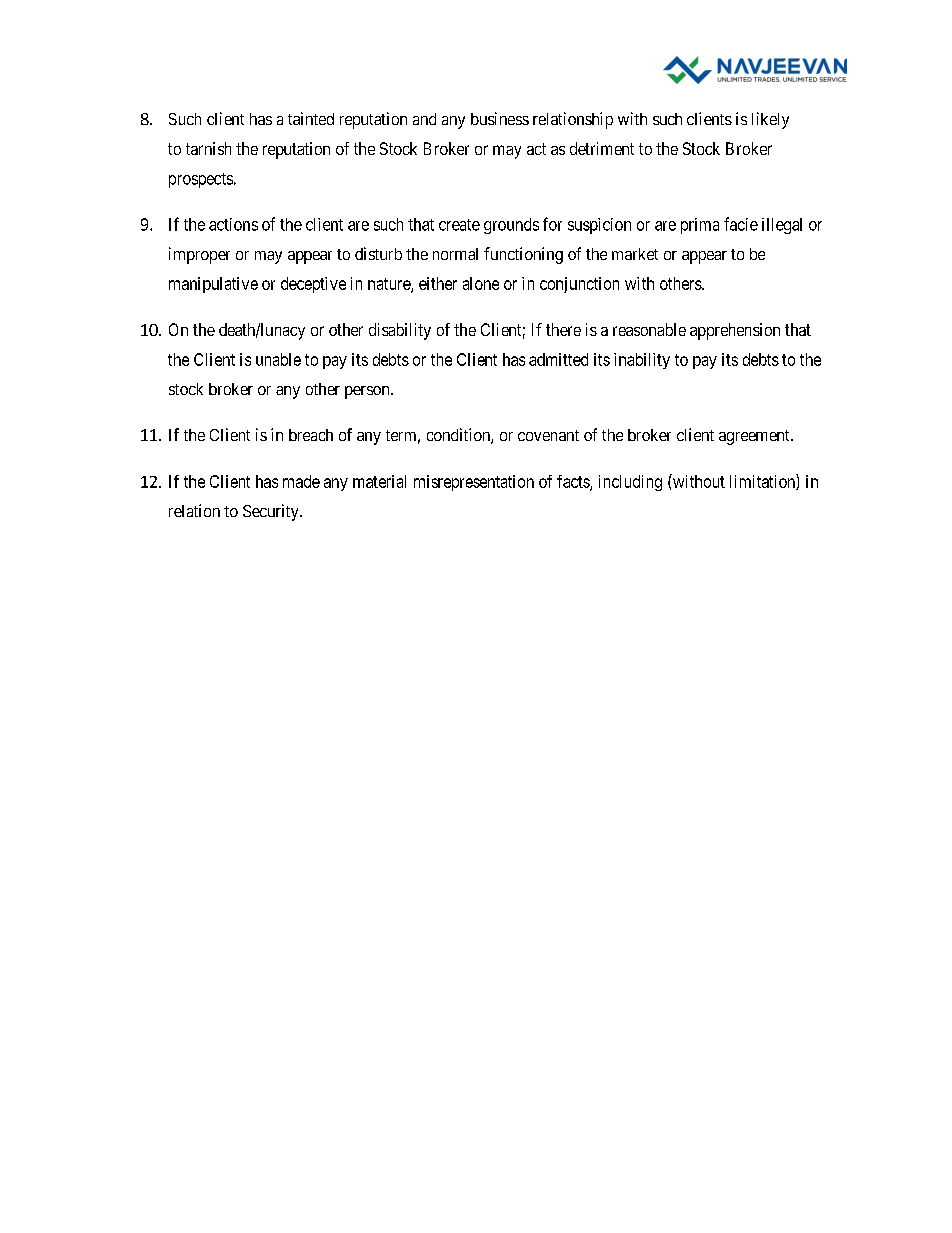 This screenshot has height=1233, width=952. Describe the element at coordinates (735, 331) in the screenshot. I see `apprehension` at that location.
